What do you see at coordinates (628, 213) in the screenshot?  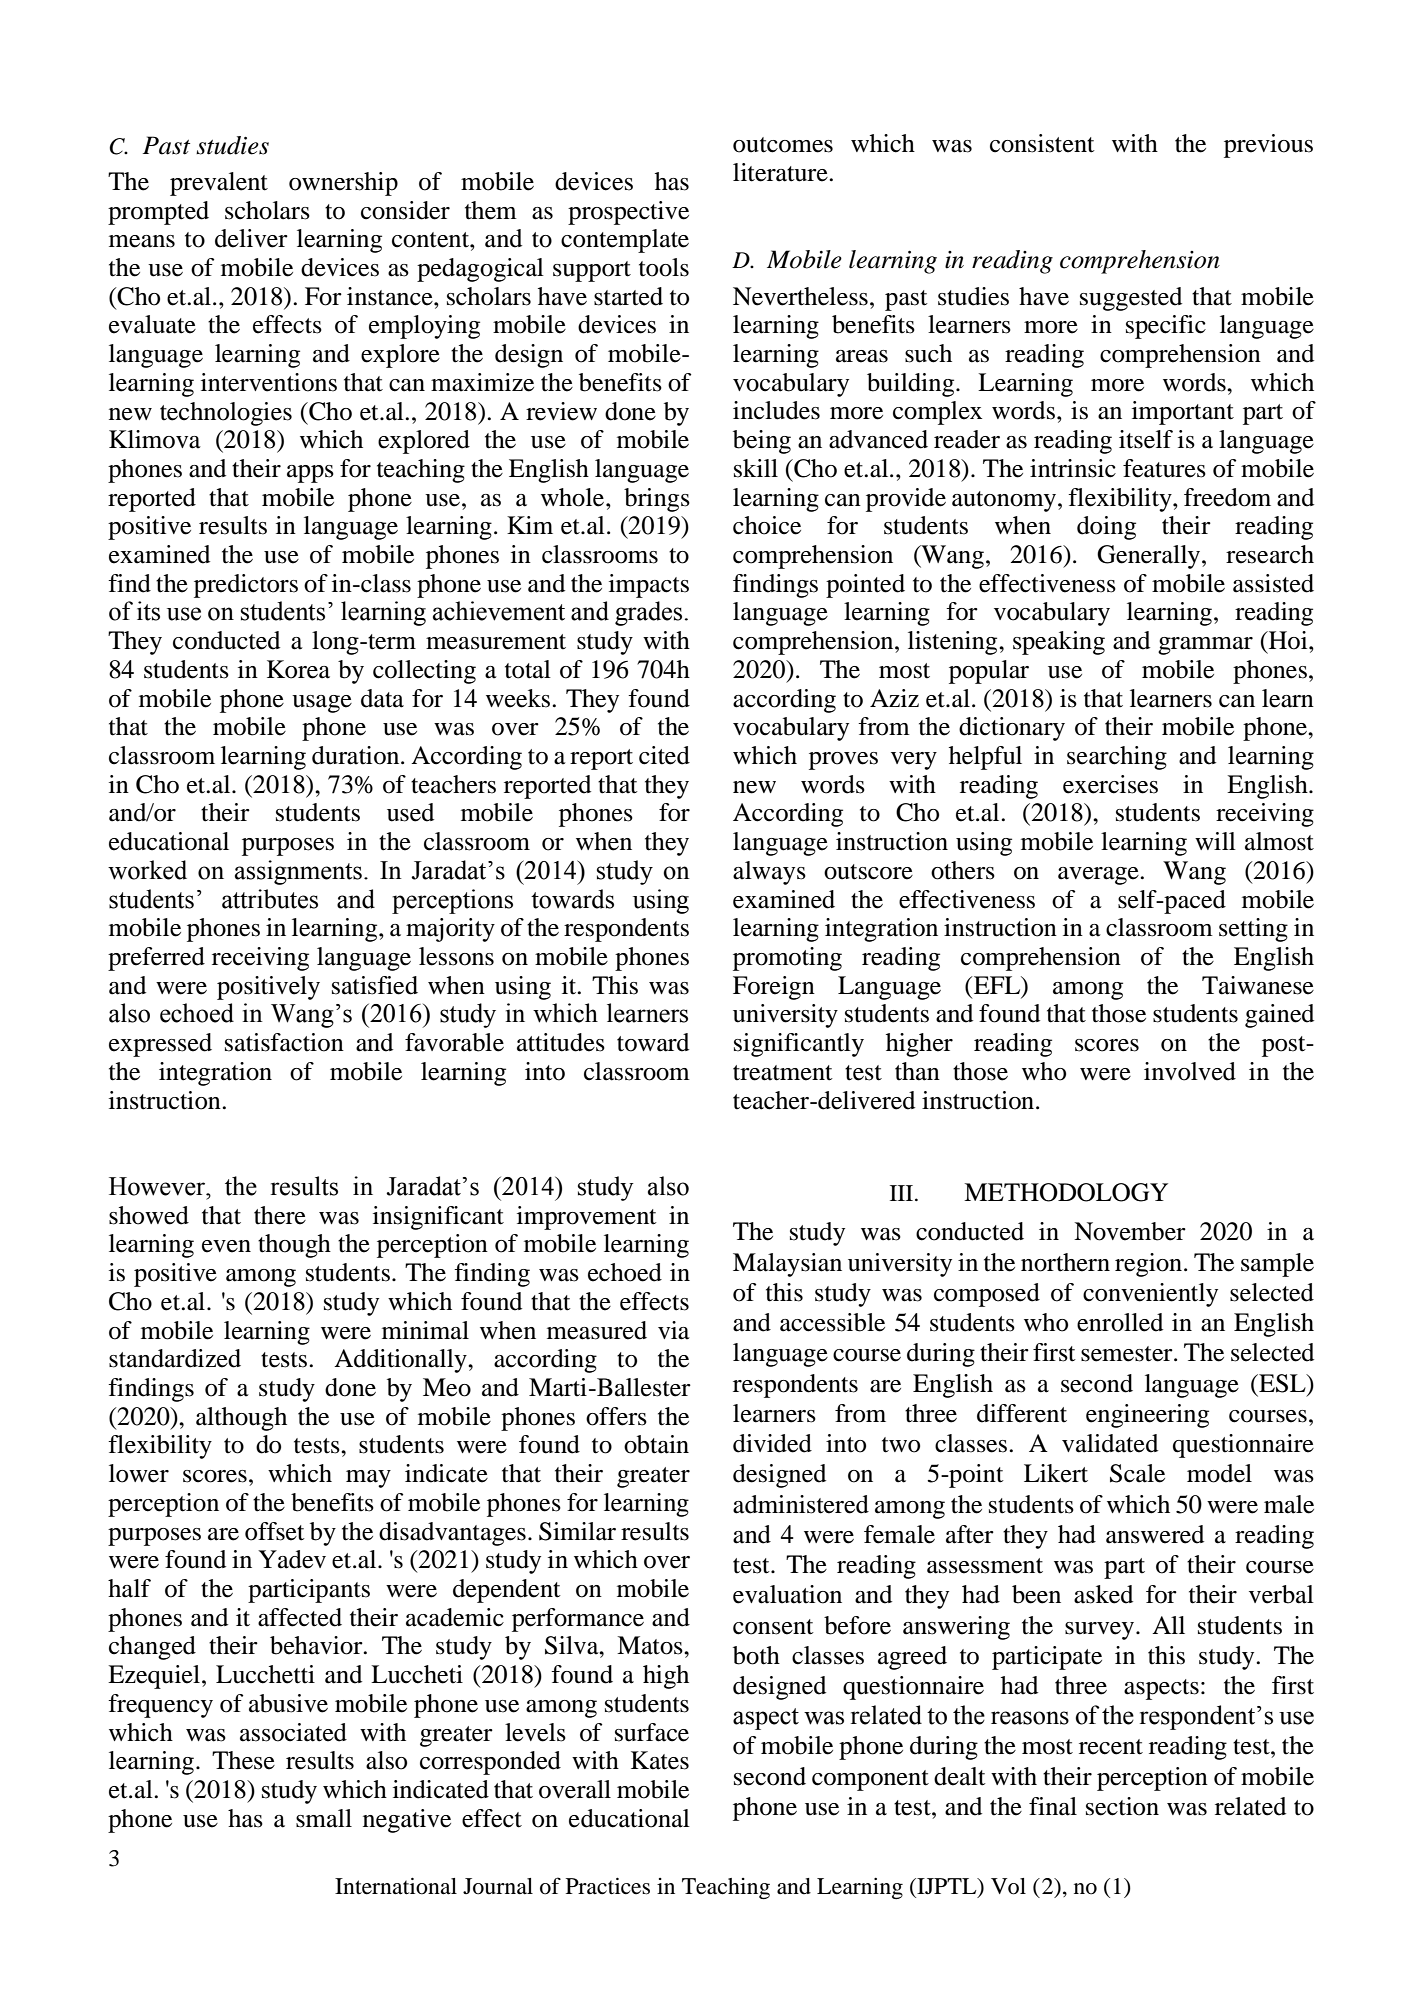 I see `prospective` at bounding box center [628, 213].
